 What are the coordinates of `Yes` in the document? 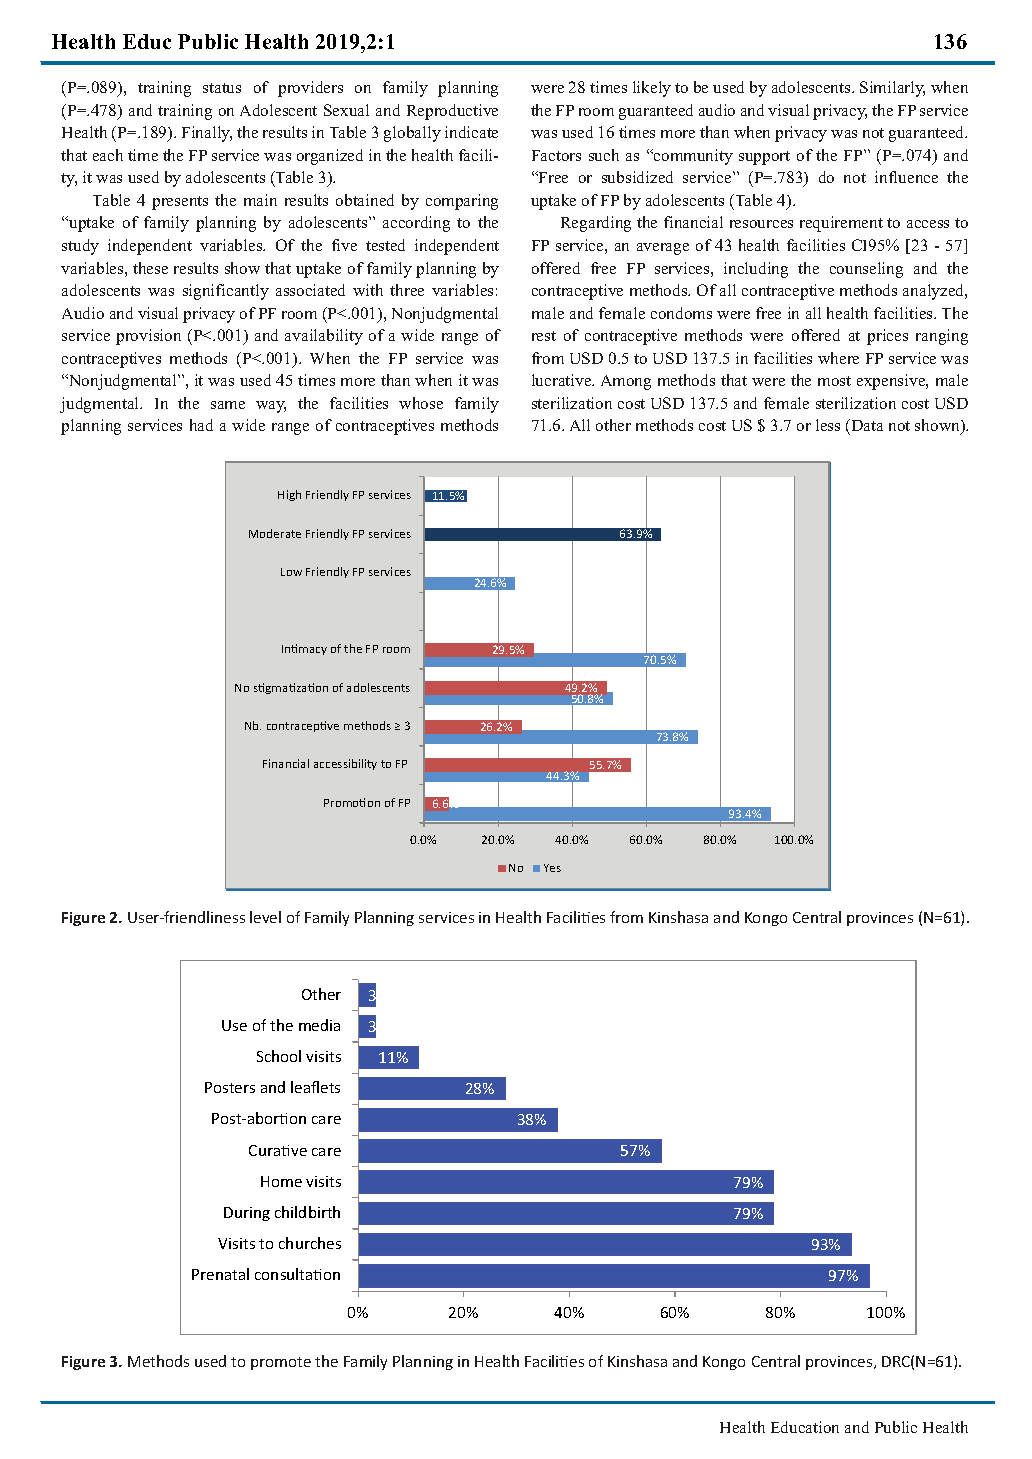 It's located at (552, 868).
